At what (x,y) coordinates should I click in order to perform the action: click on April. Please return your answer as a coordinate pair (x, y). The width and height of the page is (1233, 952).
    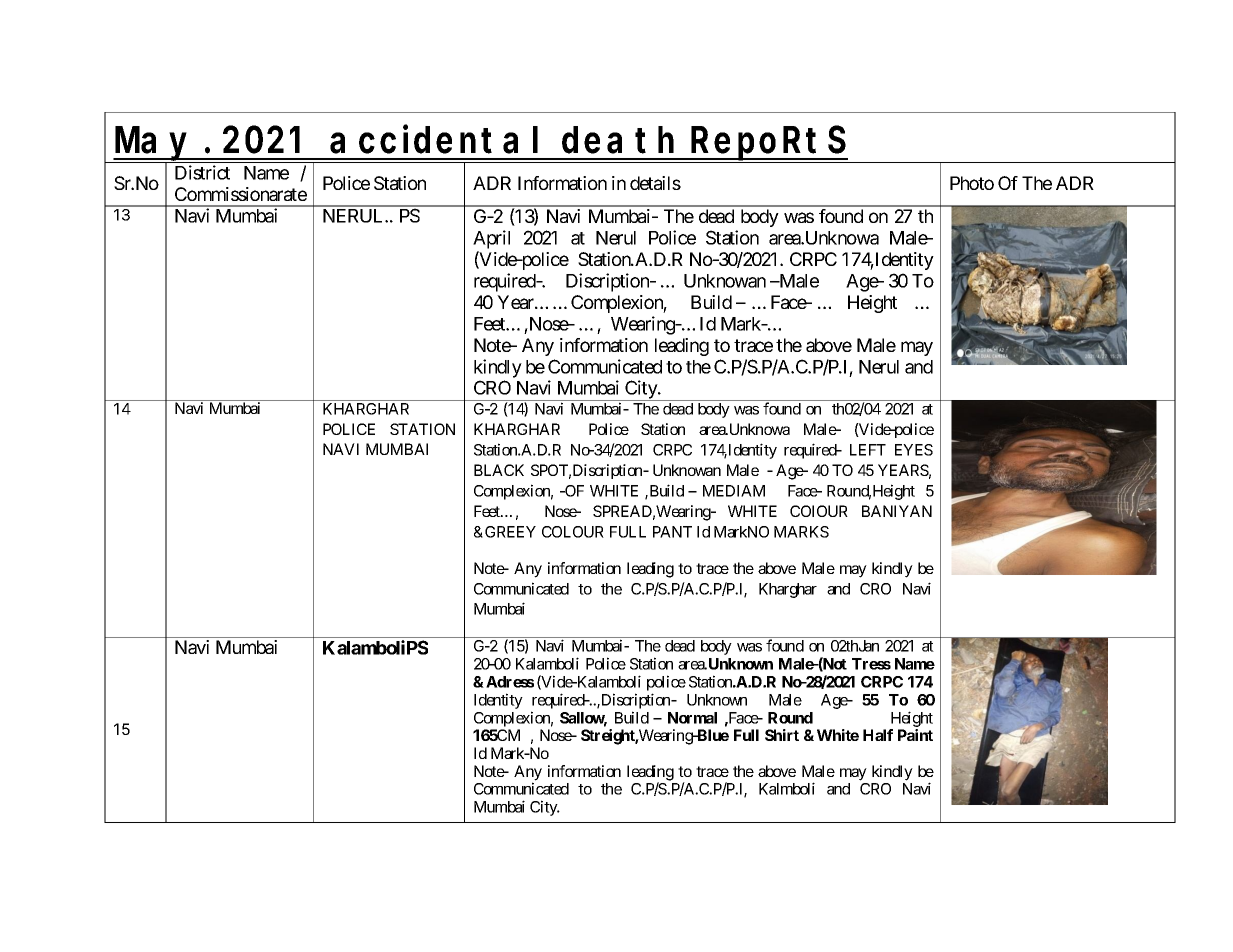
    Looking at the image, I should click on (491, 239).
